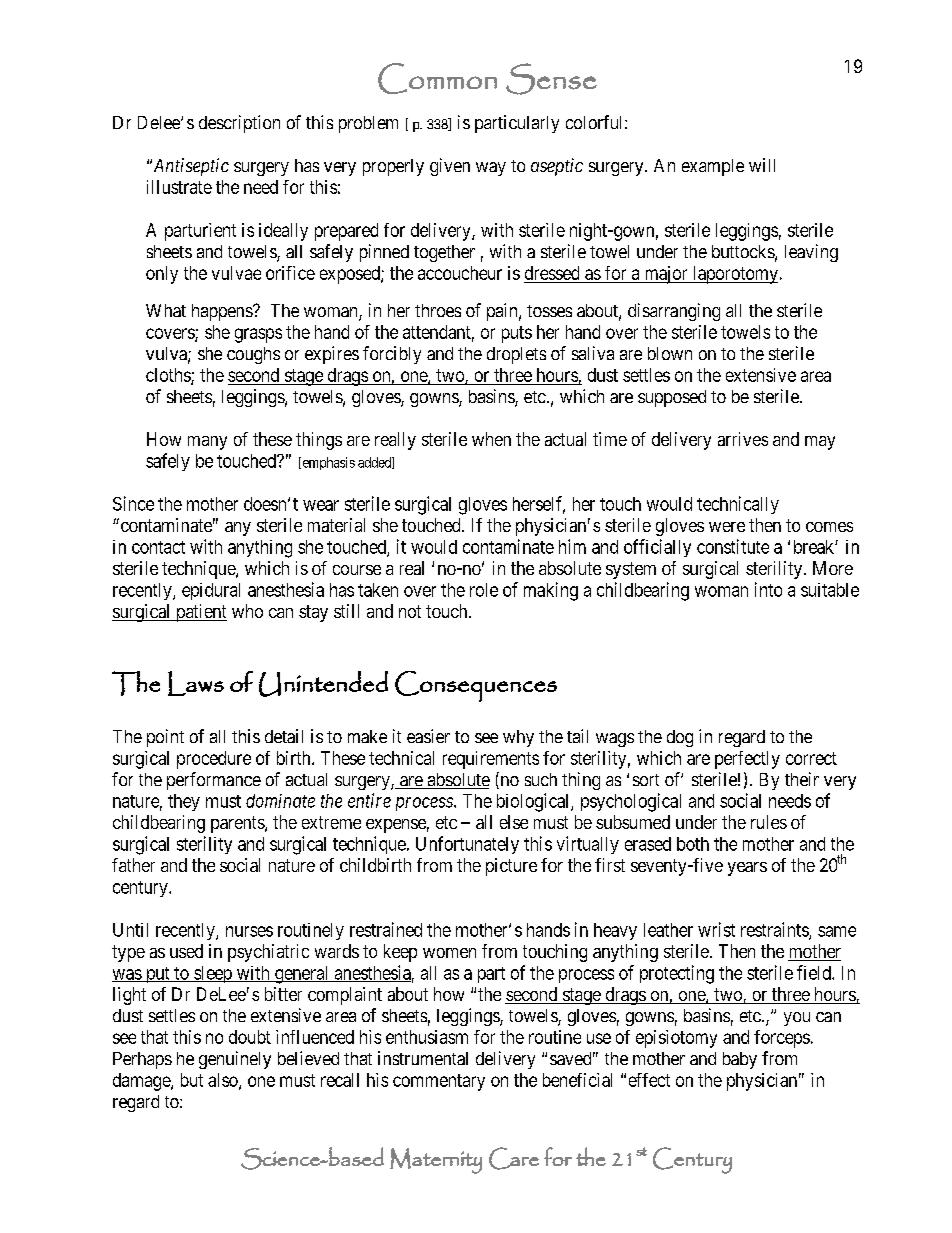 Image resolution: width=952 pixels, height=1233 pixels. I want to click on Common, so click(437, 78).
